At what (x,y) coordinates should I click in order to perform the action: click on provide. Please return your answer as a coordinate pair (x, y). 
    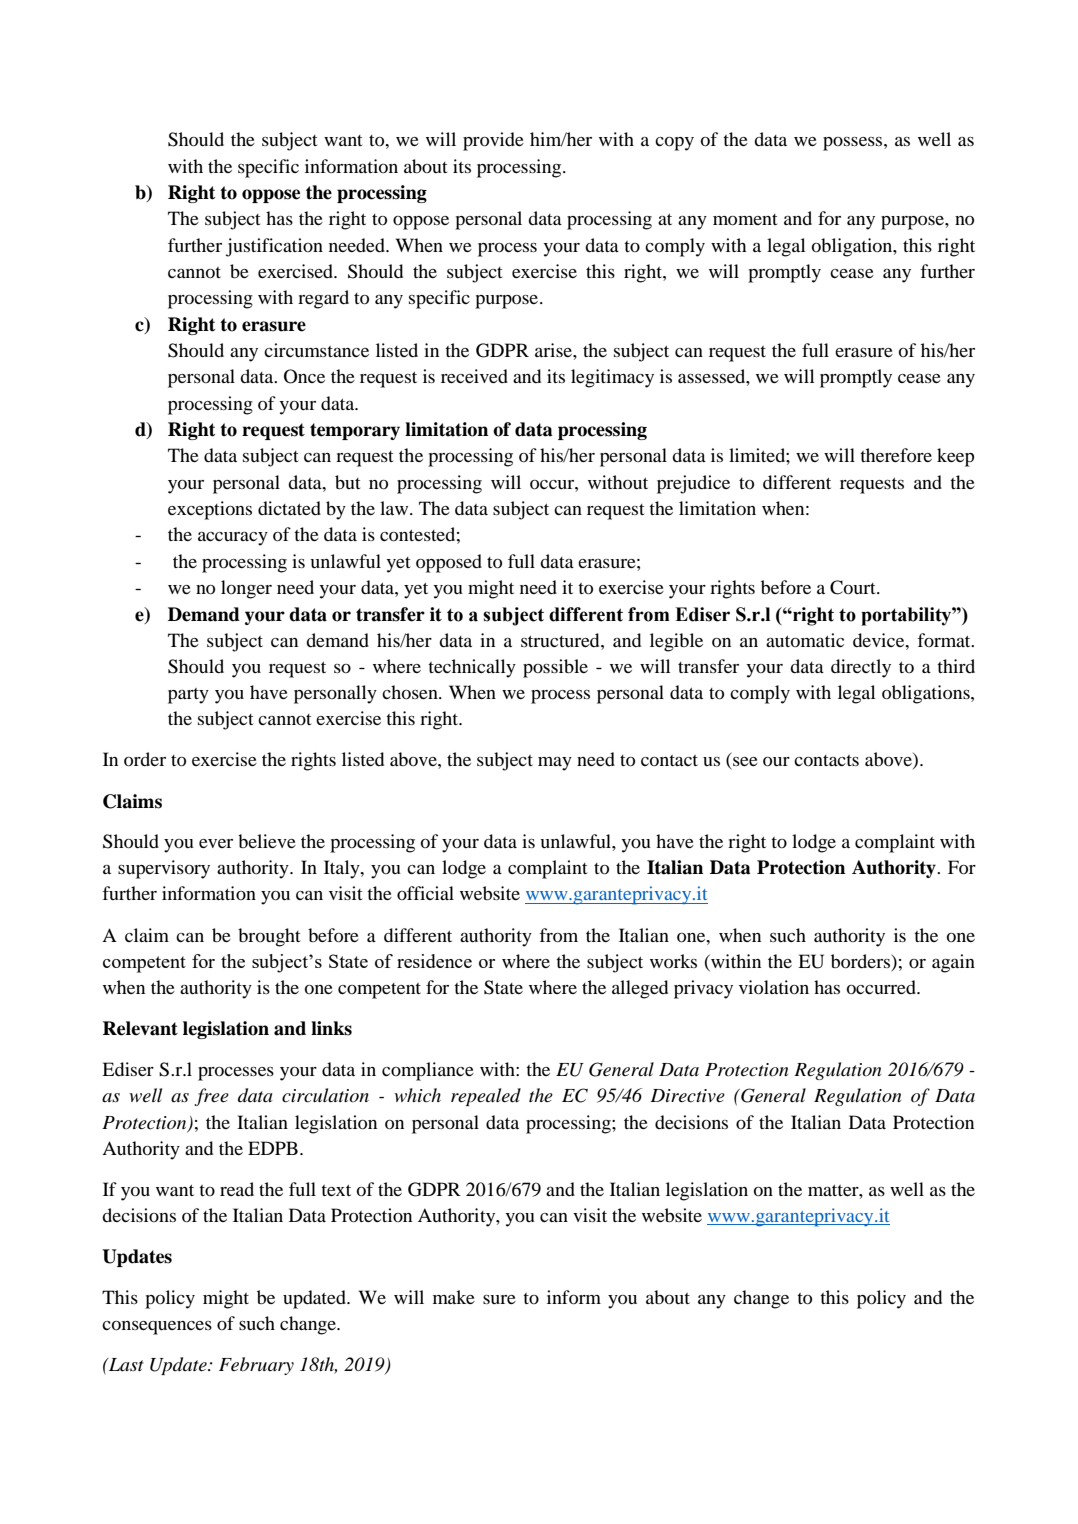
    Looking at the image, I should click on (493, 141).
